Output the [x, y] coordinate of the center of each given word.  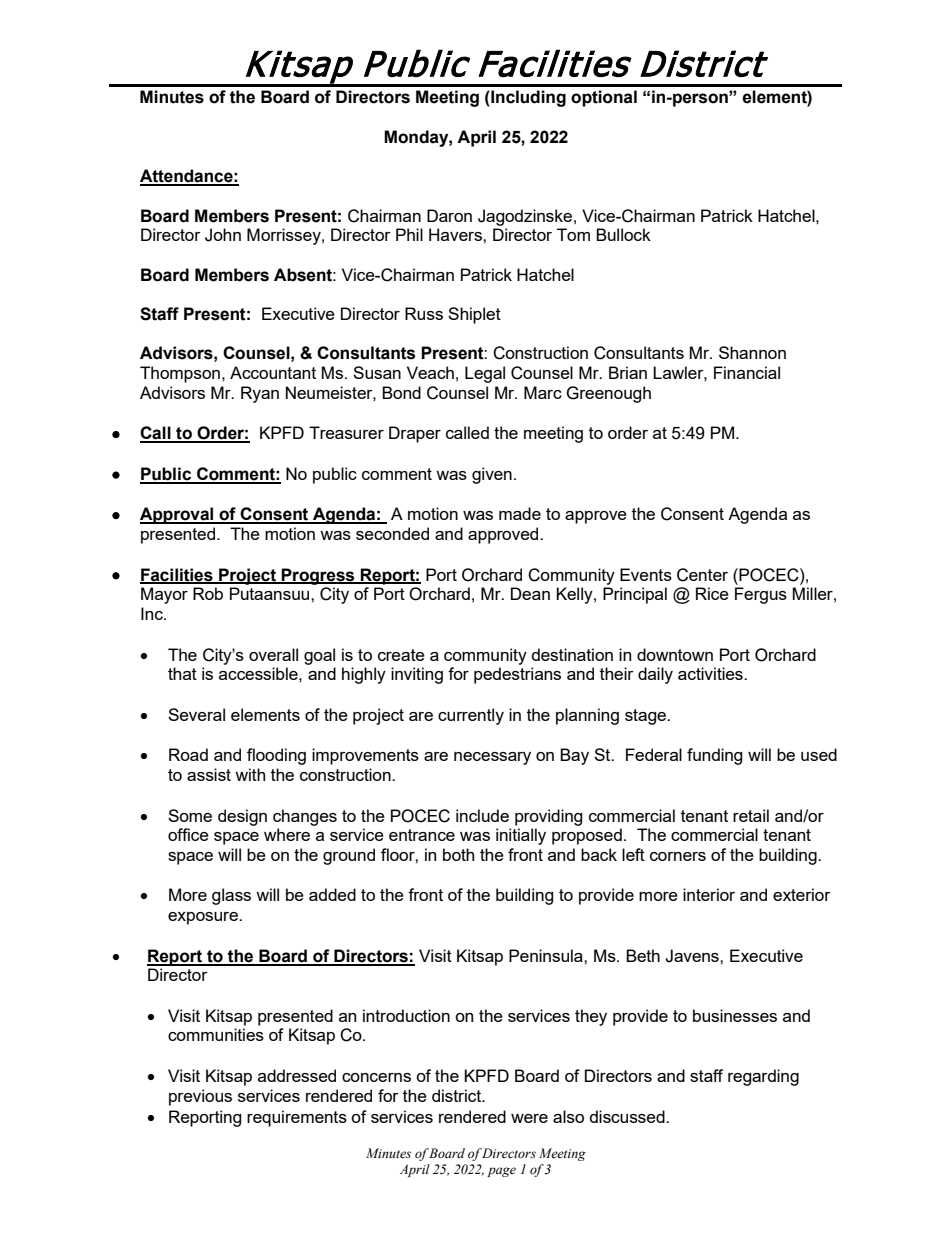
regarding [763, 1077]
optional [604, 98]
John [223, 235]
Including [527, 98]
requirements [297, 1118]
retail [751, 815]
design [242, 817]
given [492, 475]
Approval [178, 515]
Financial [747, 372]
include [482, 815]
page [501, 1172]
